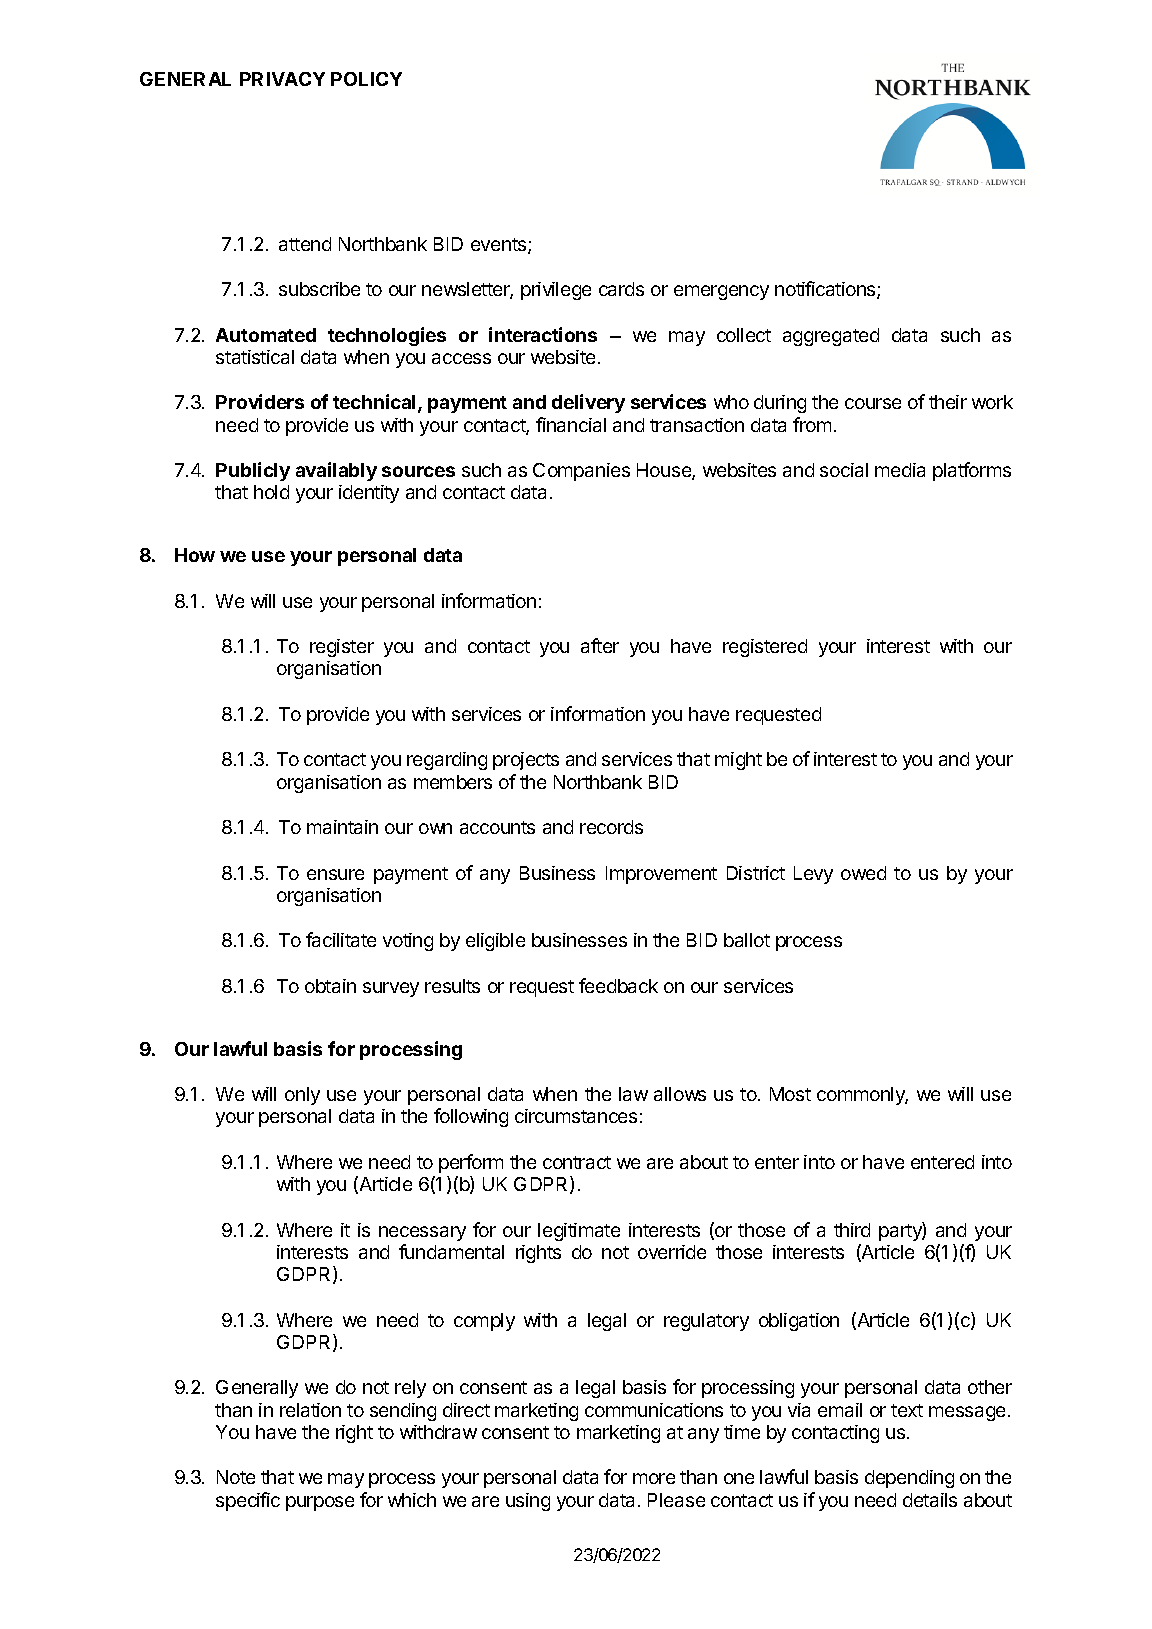  I want to click on Companies, so click(581, 472).
